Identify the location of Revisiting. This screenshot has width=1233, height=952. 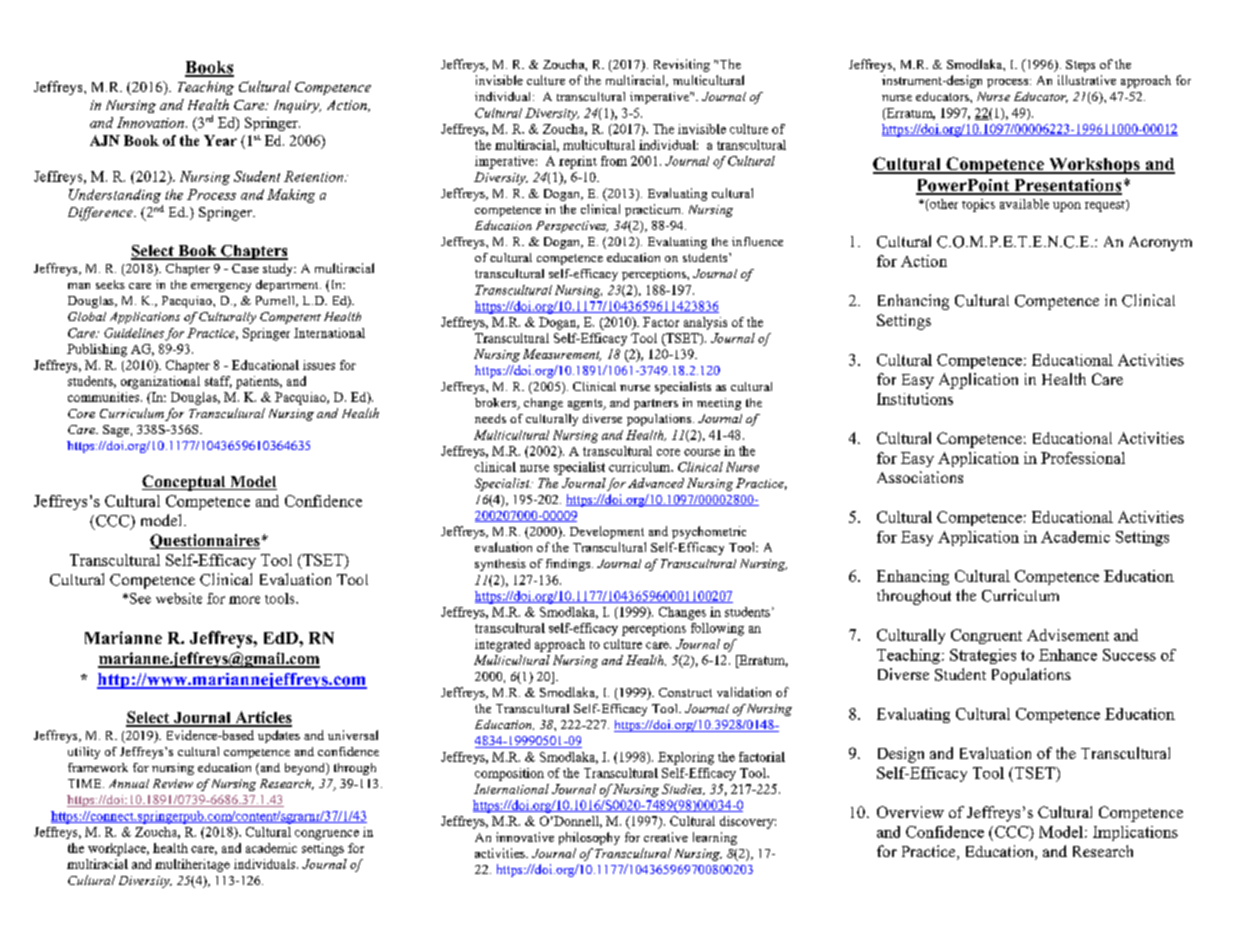
(682, 65).
